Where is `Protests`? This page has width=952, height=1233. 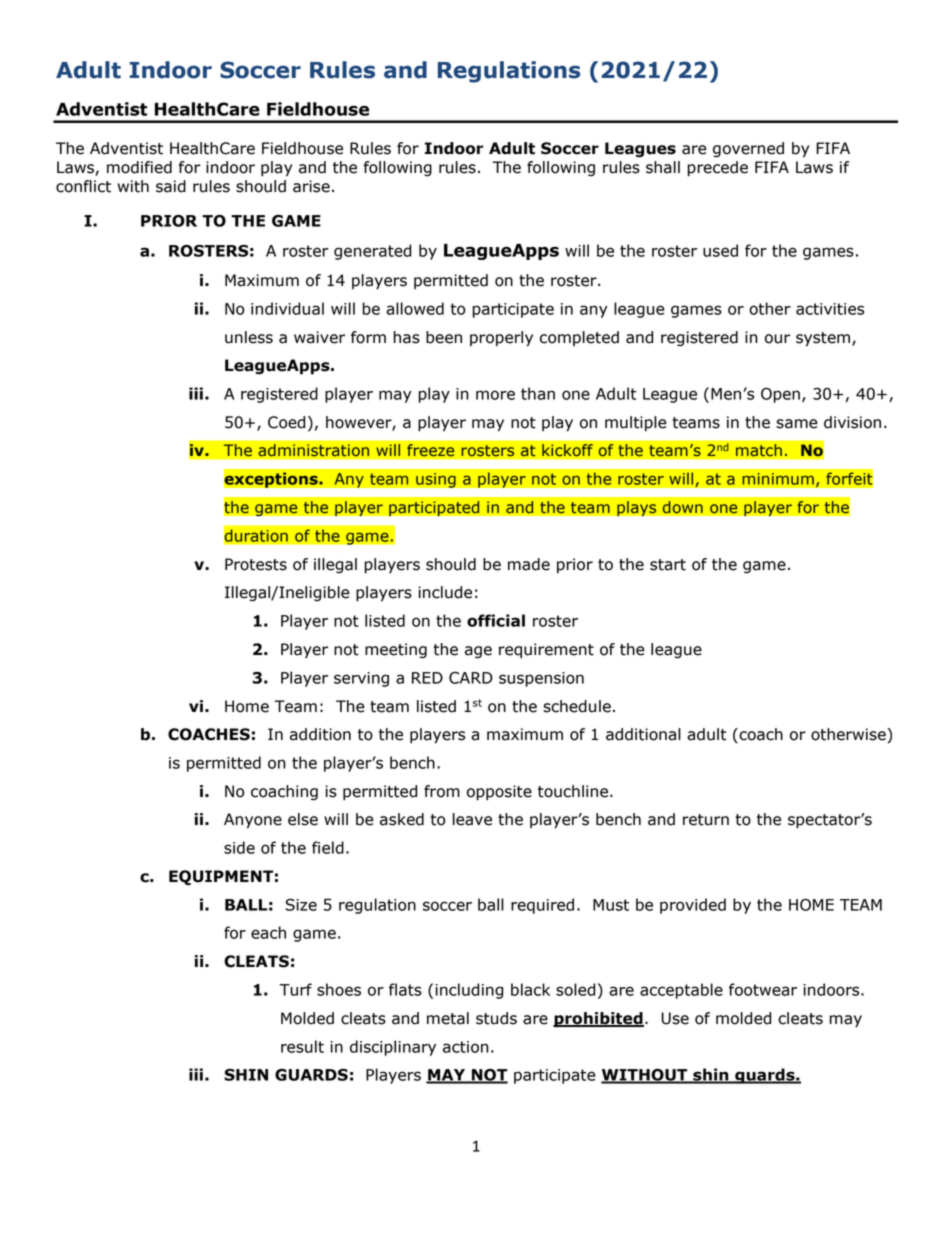 Protests is located at coordinates (256, 564).
